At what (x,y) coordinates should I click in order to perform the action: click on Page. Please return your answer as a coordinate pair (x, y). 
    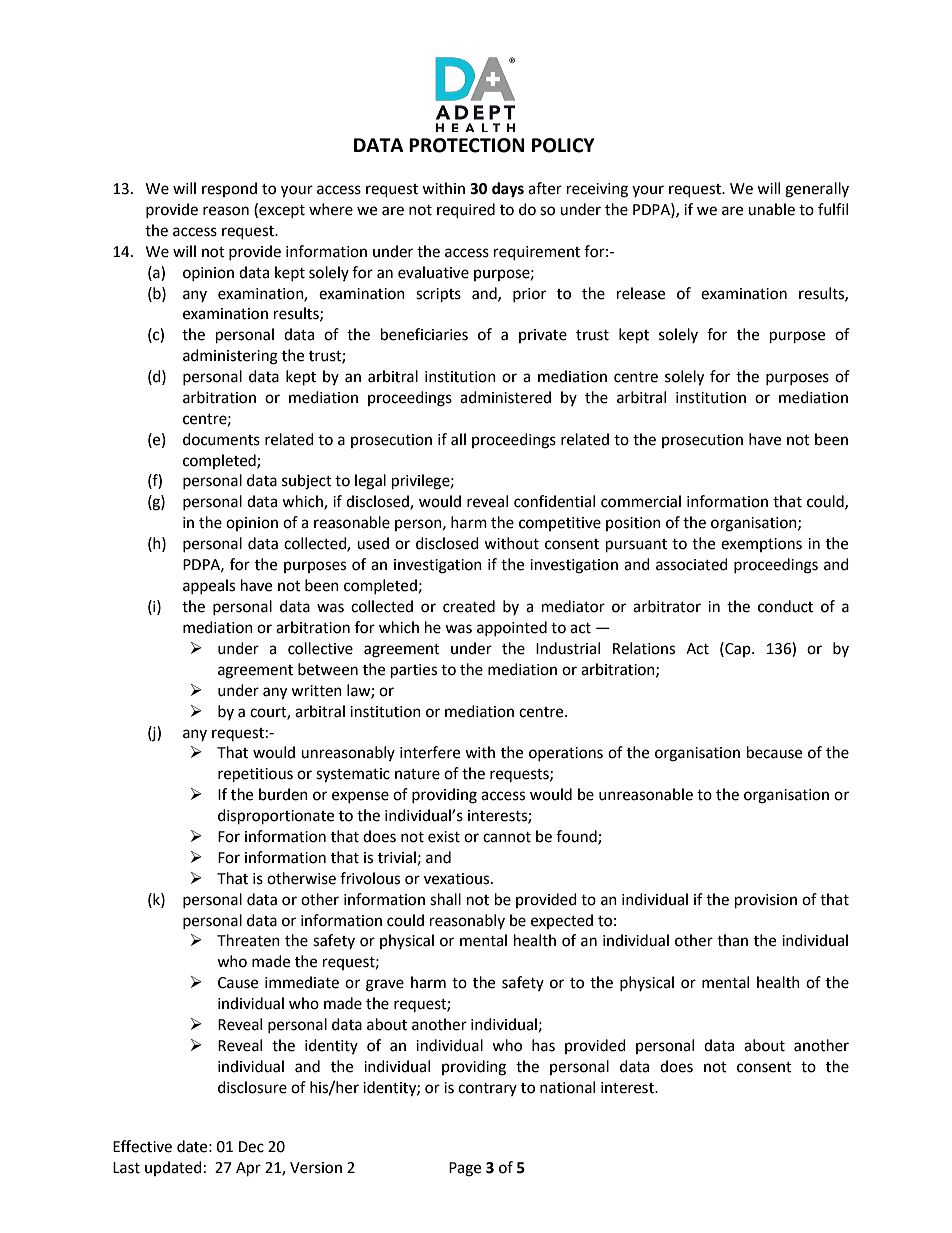
    Looking at the image, I should click on (465, 1169).
